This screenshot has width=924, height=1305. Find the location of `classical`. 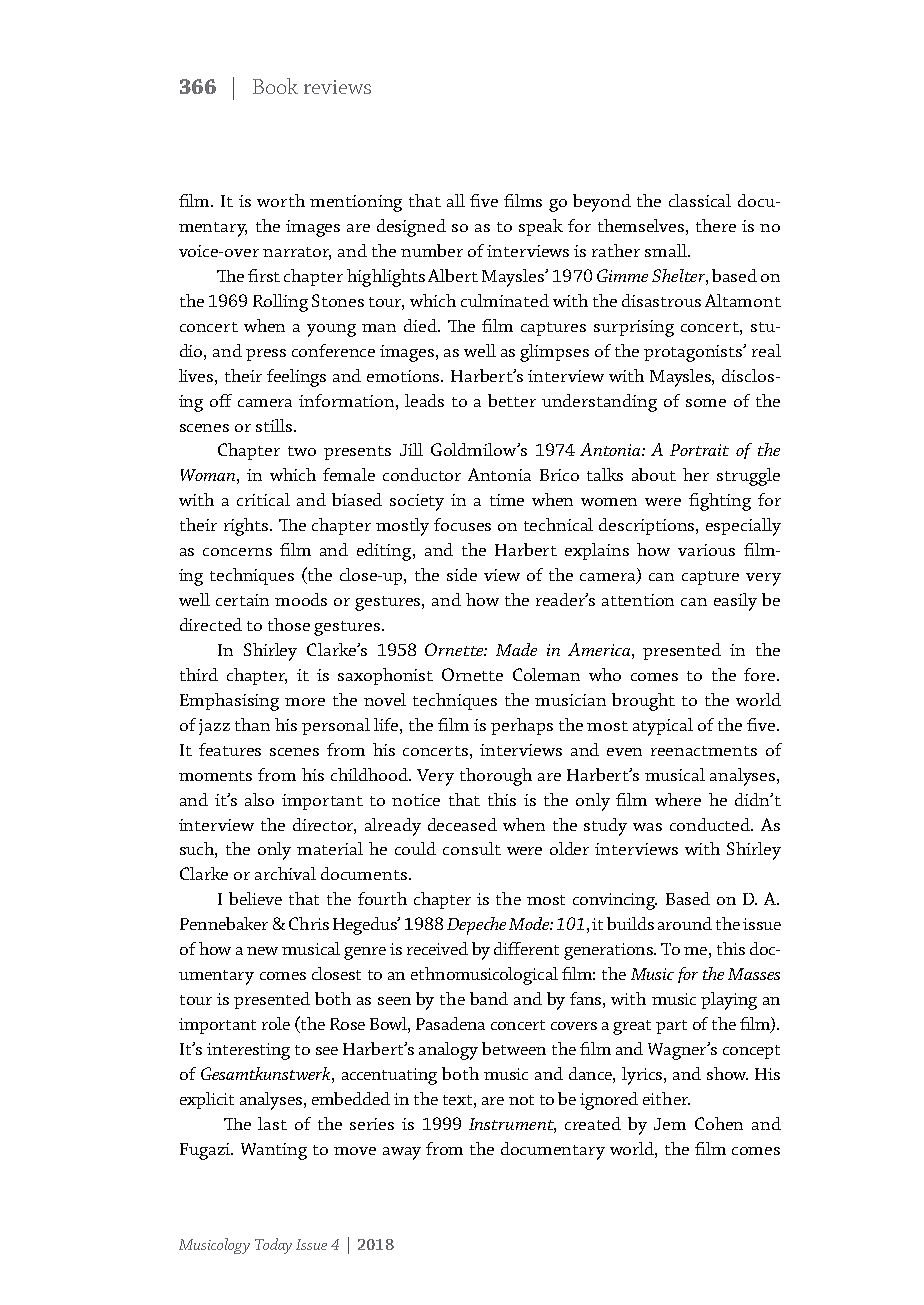

classical is located at coordinates (700, 200).
